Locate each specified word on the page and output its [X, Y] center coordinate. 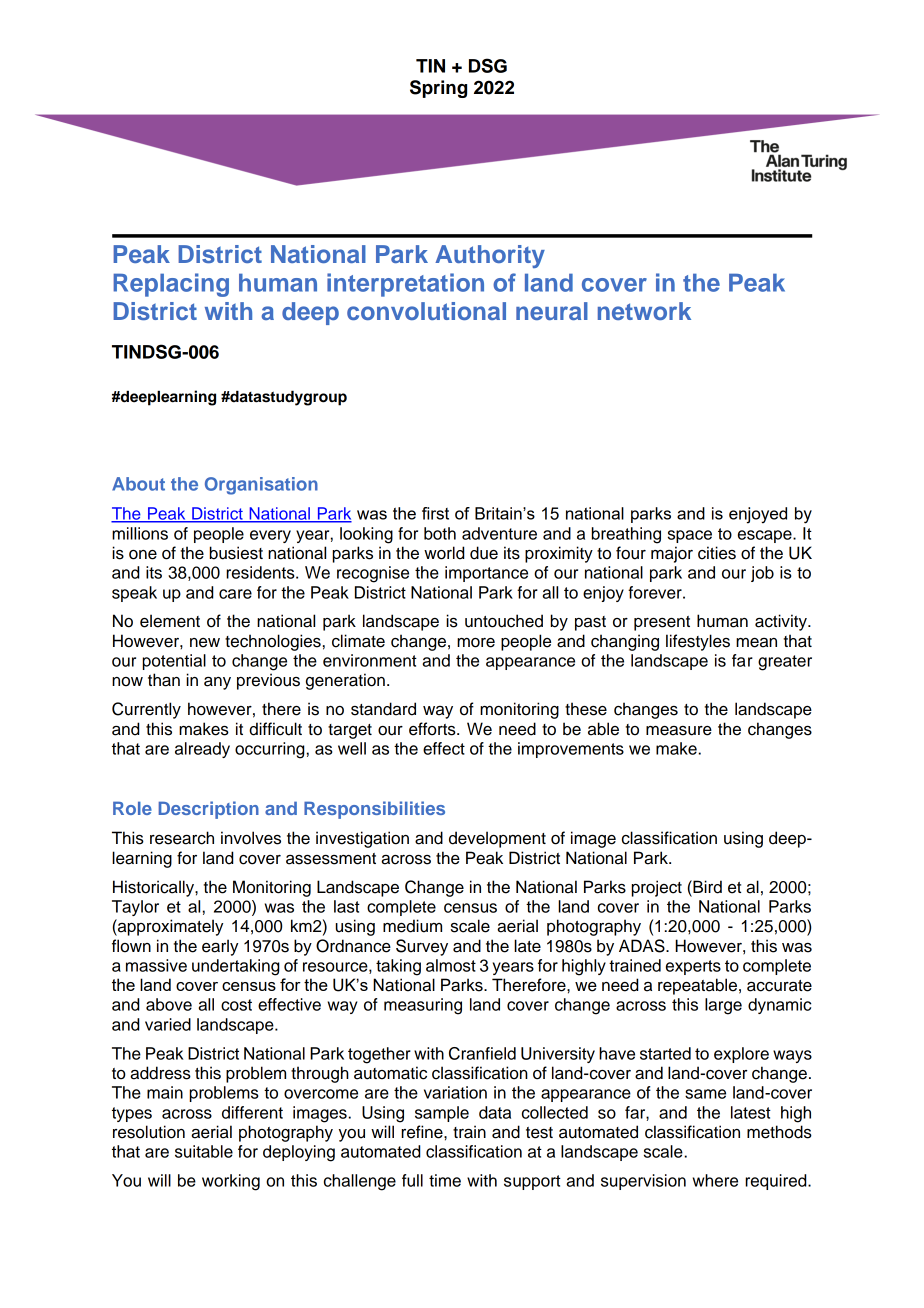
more [476, 643]
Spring [438, 89]
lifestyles [698, 642]
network [644, 311]
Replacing [171, 285]
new [205, 643]
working [231, 1182]
